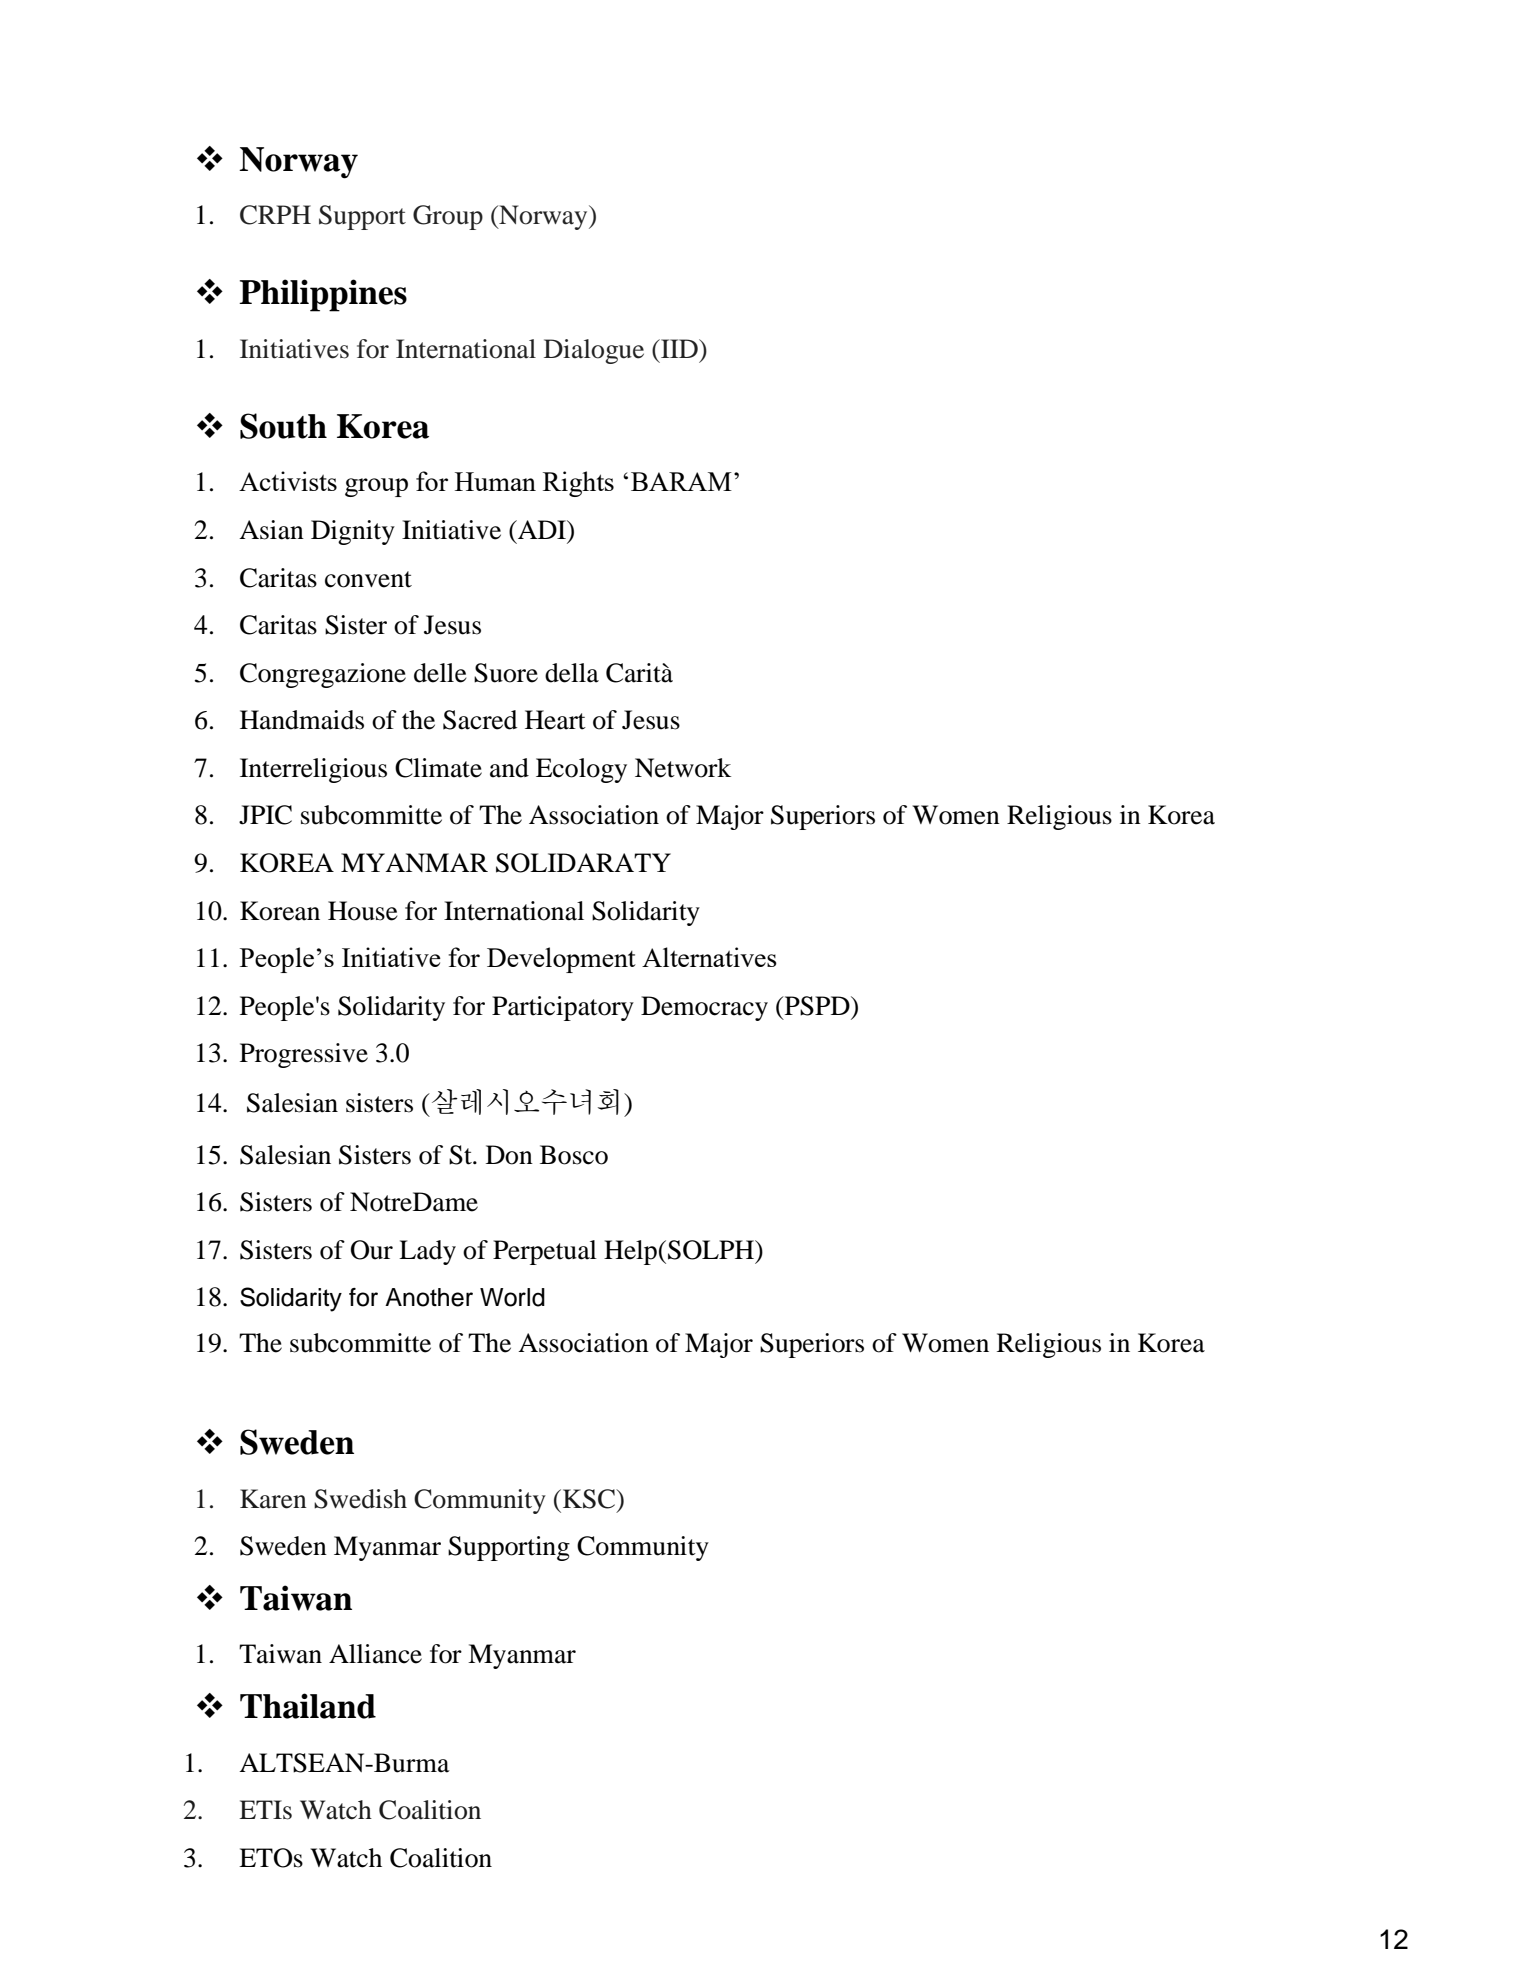  What do you see at coordinates (563, 1008) in the document?
I see `Participatory` at bounding box center [563, 1008].
